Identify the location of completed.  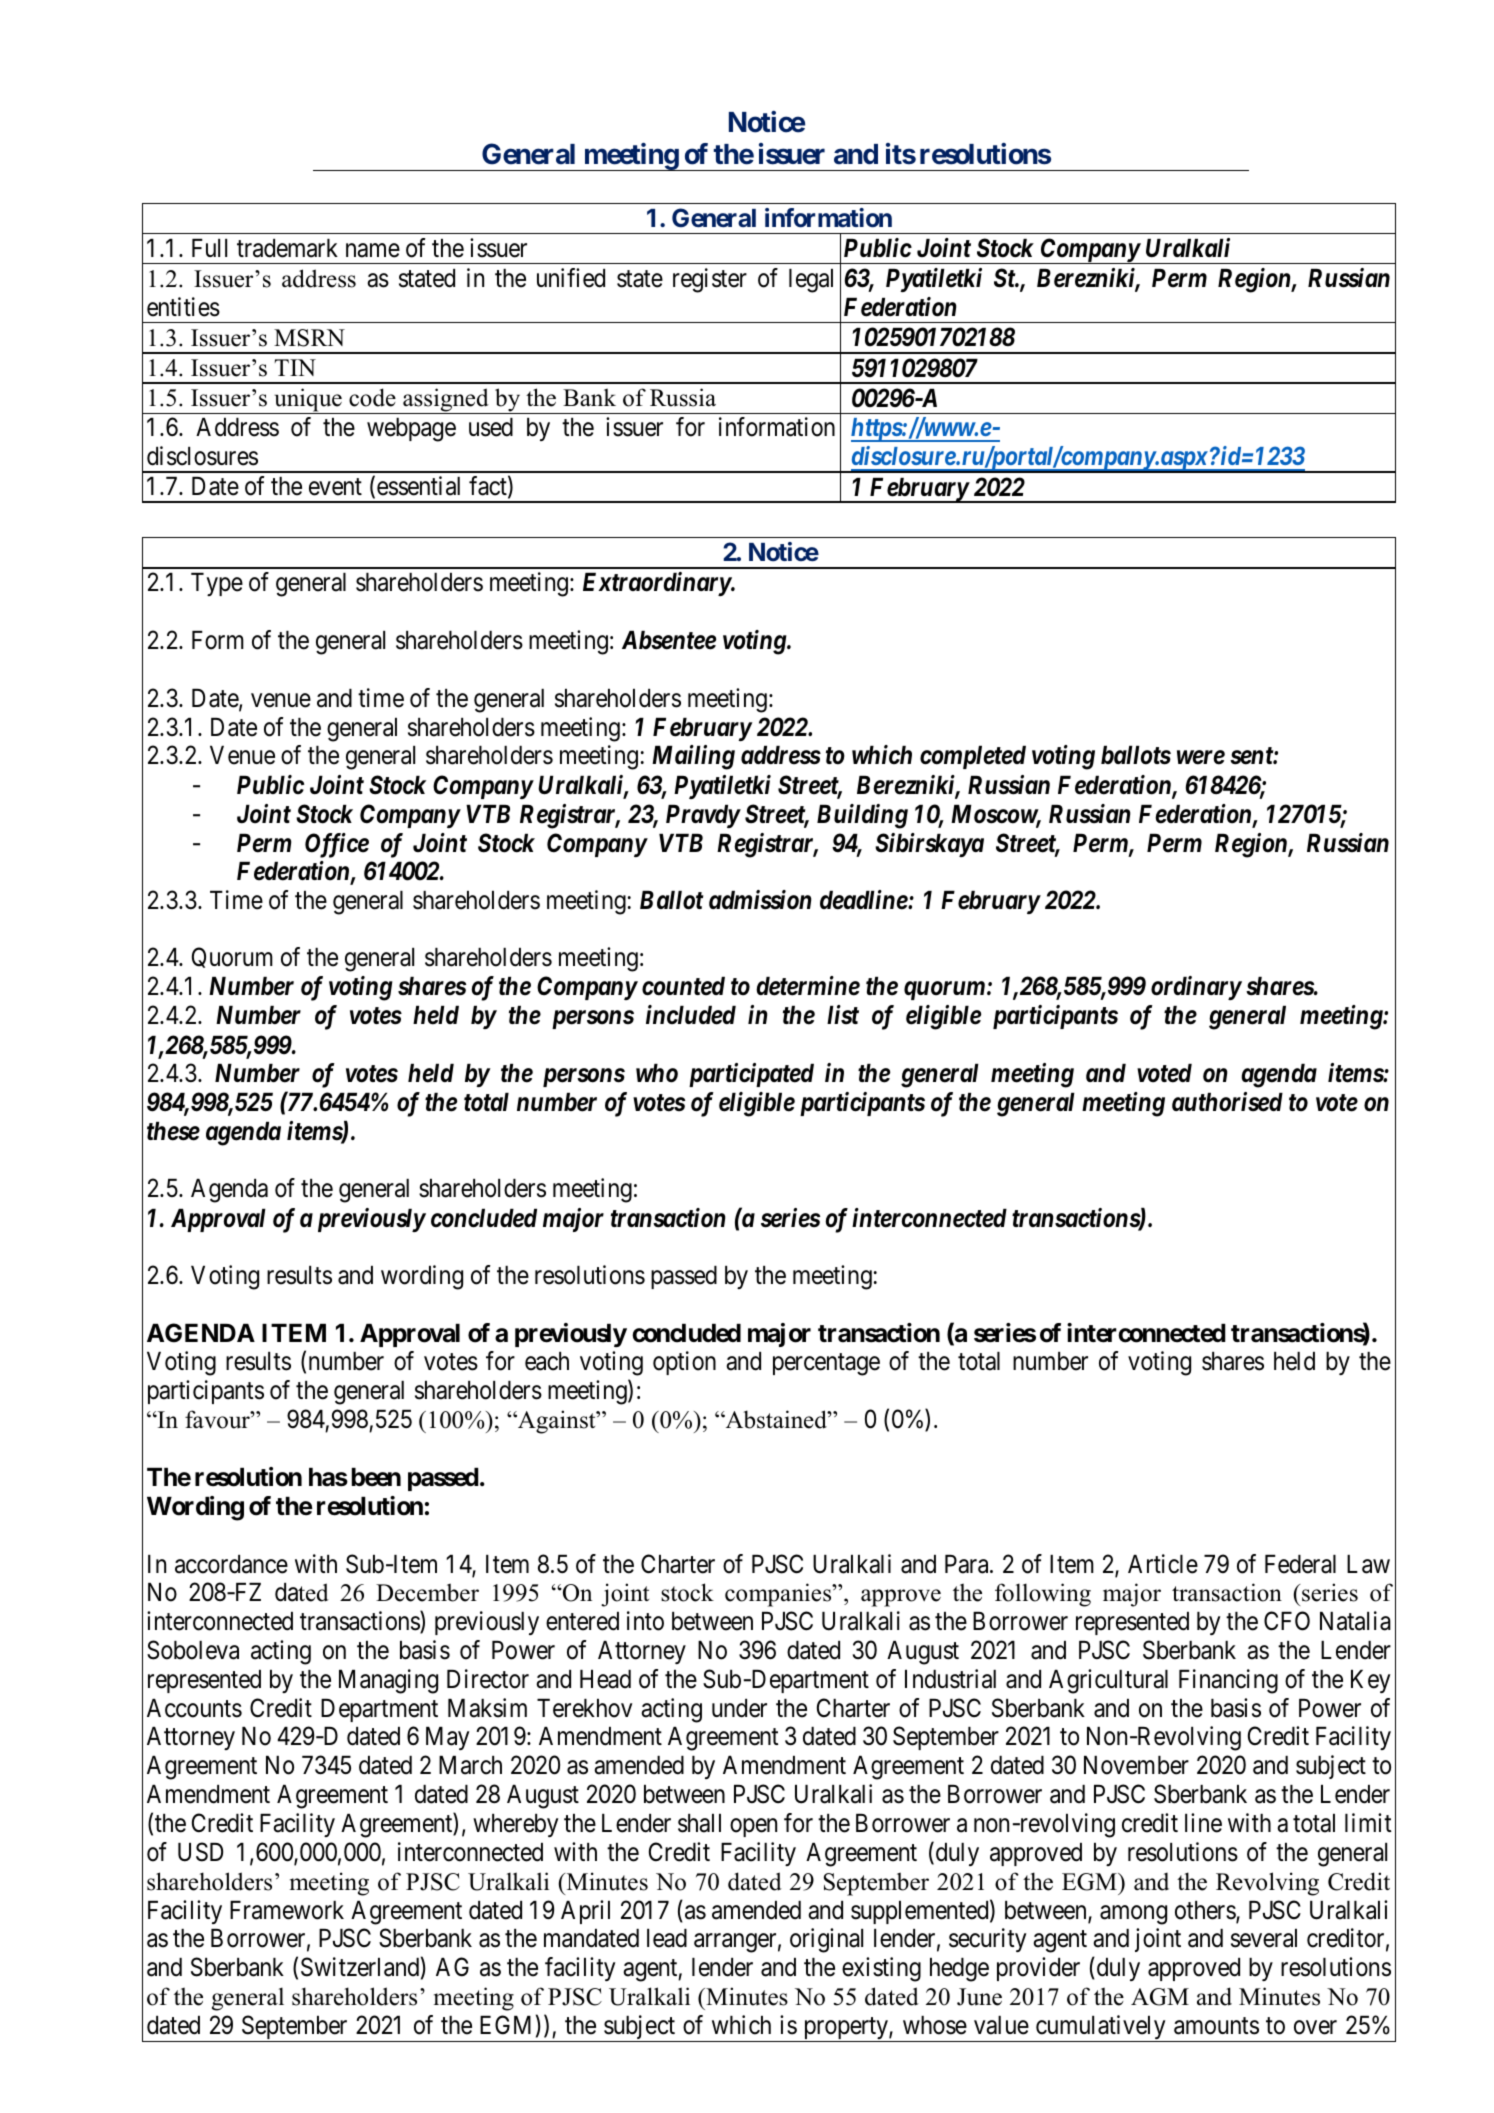
(973, 757).
